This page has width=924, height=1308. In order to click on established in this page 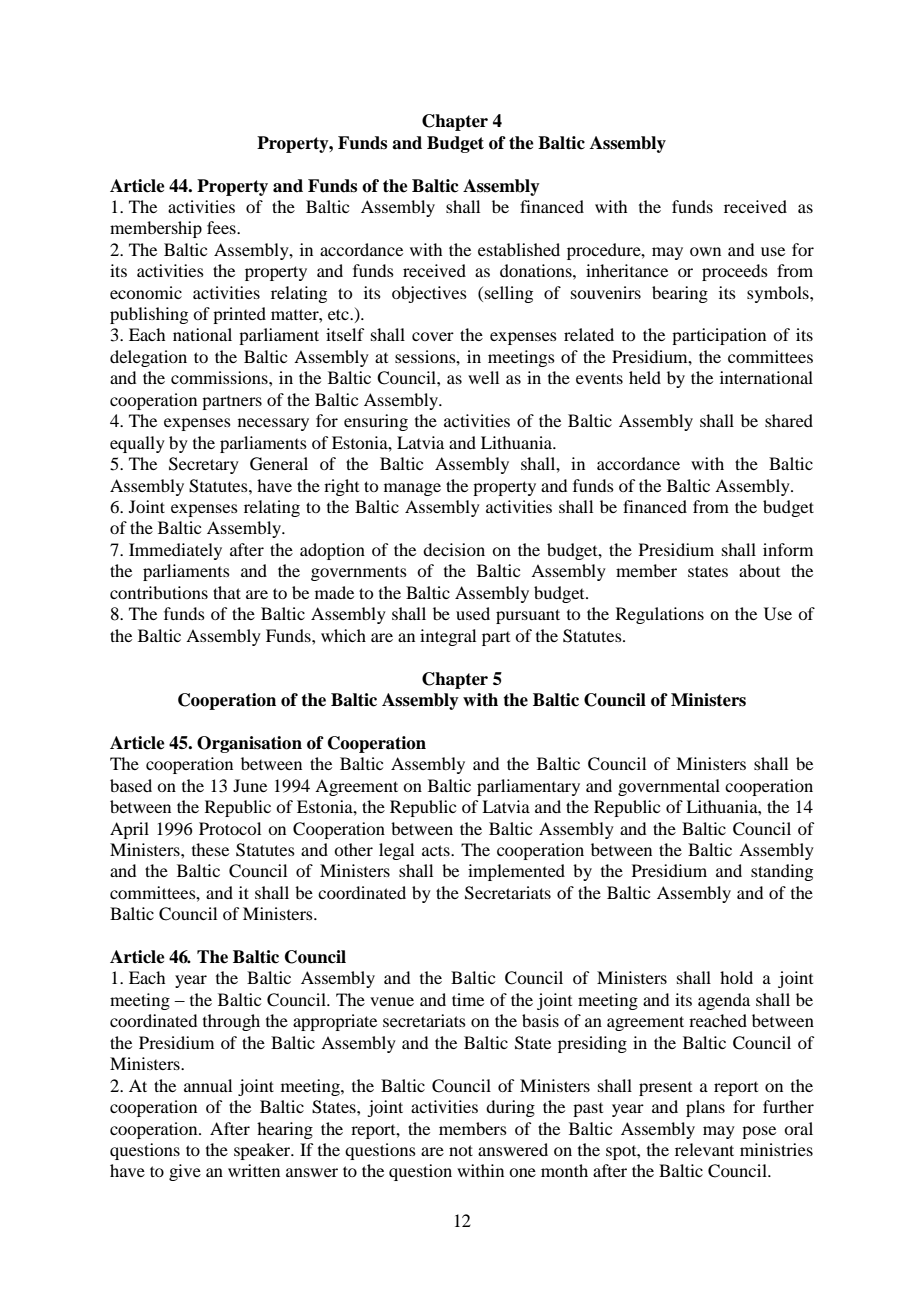, I will do `click(519, 249)`.
